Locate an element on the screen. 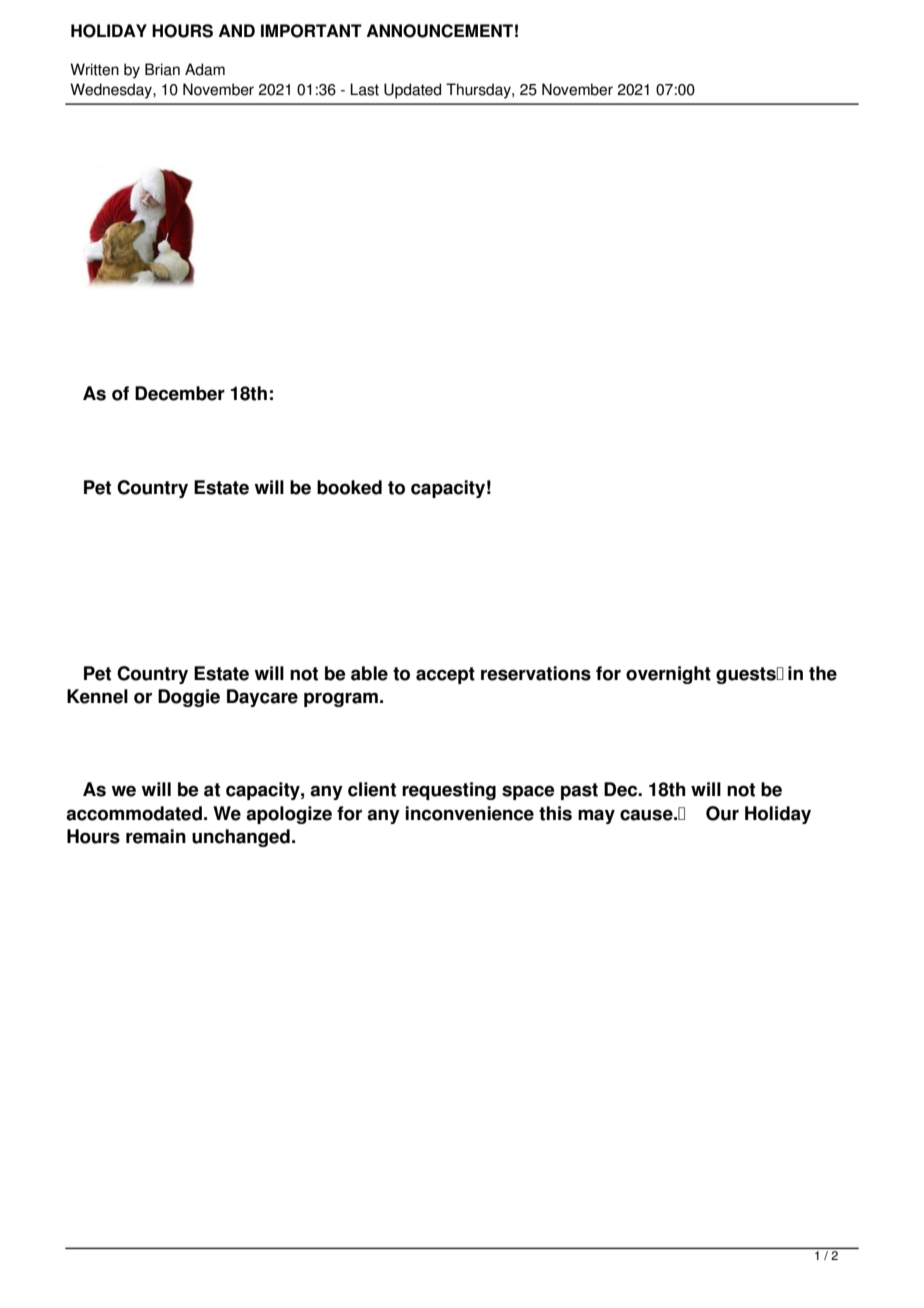 This screenshot has width=924, height=1308. booked is located at coordinates (349, 487).
